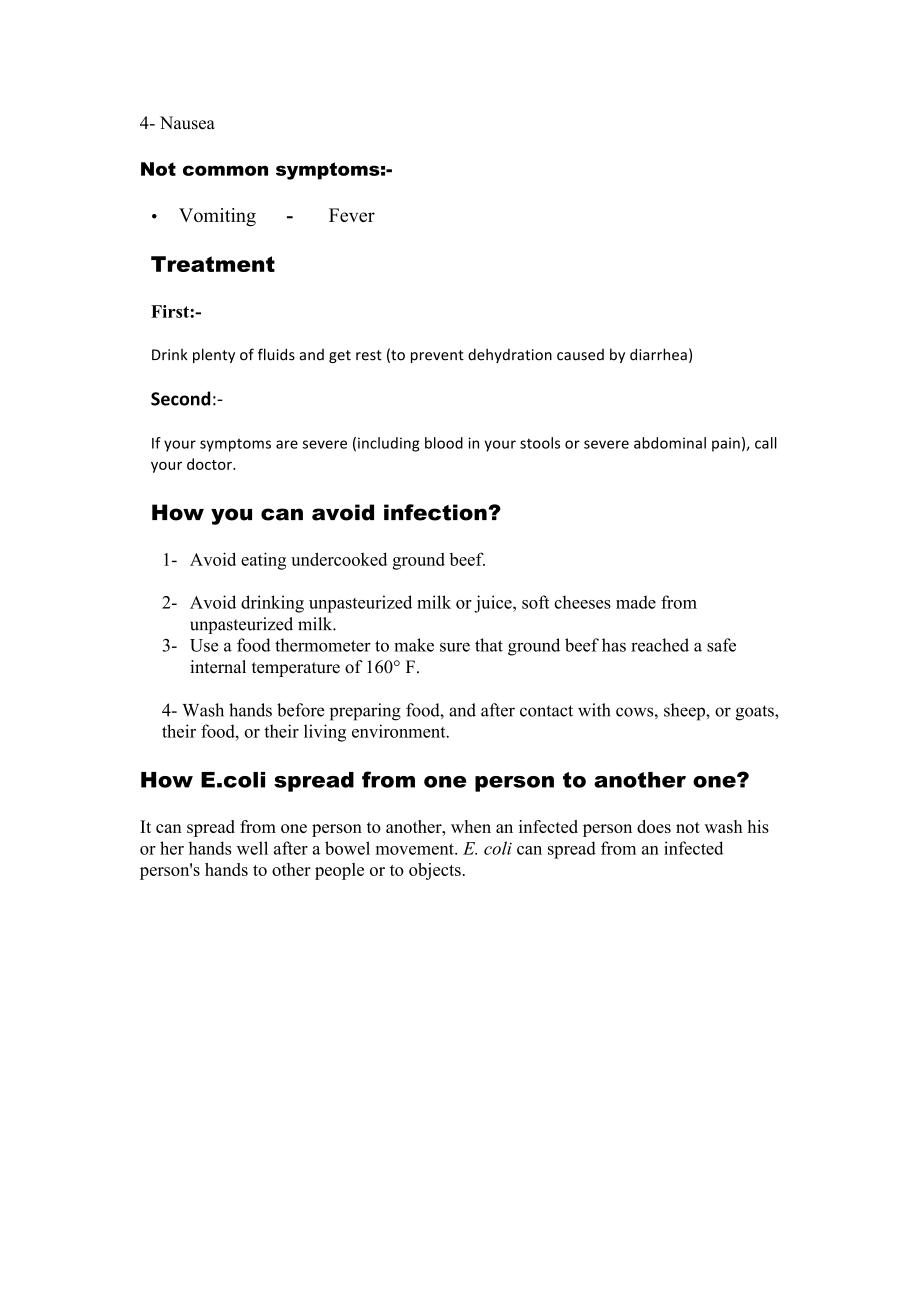 Image resolution: width=924 pixels, height=1308 pixels. What do you see at coordinates (225, 170) in the image?
I see `common` at bounding box center [225, 170].
